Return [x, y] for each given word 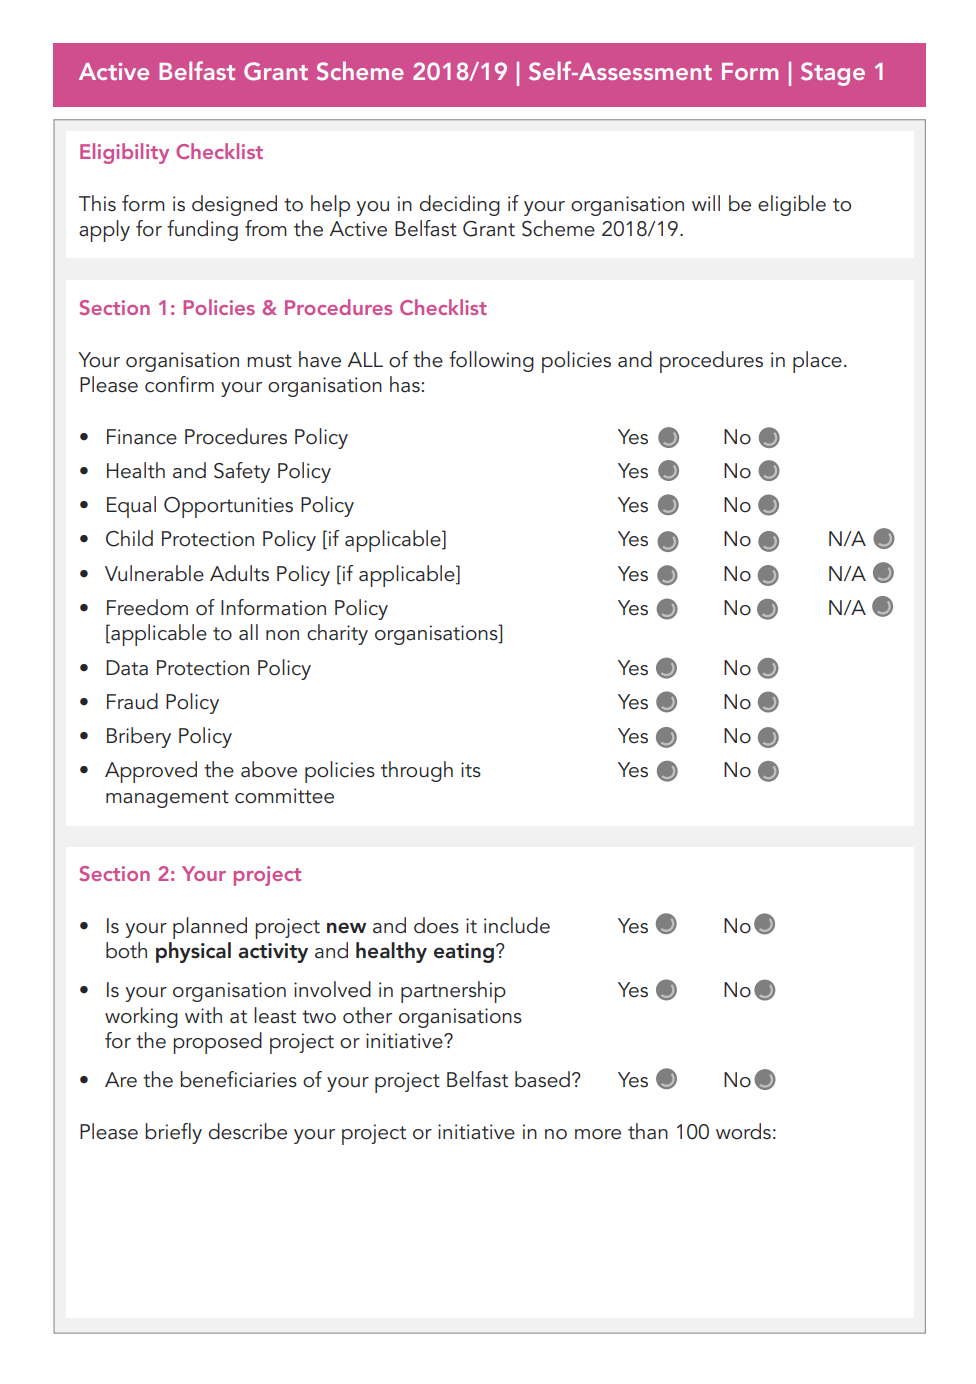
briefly [173, 1133]
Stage [833, 74]
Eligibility [124, 153]
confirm [179, 384]
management [167, 799]
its [471, 770]
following [491, 361]
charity [337, 634]
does [436, 925]
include [517, 925]
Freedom [147, 607]
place [817, 362]
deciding [460, 205]
